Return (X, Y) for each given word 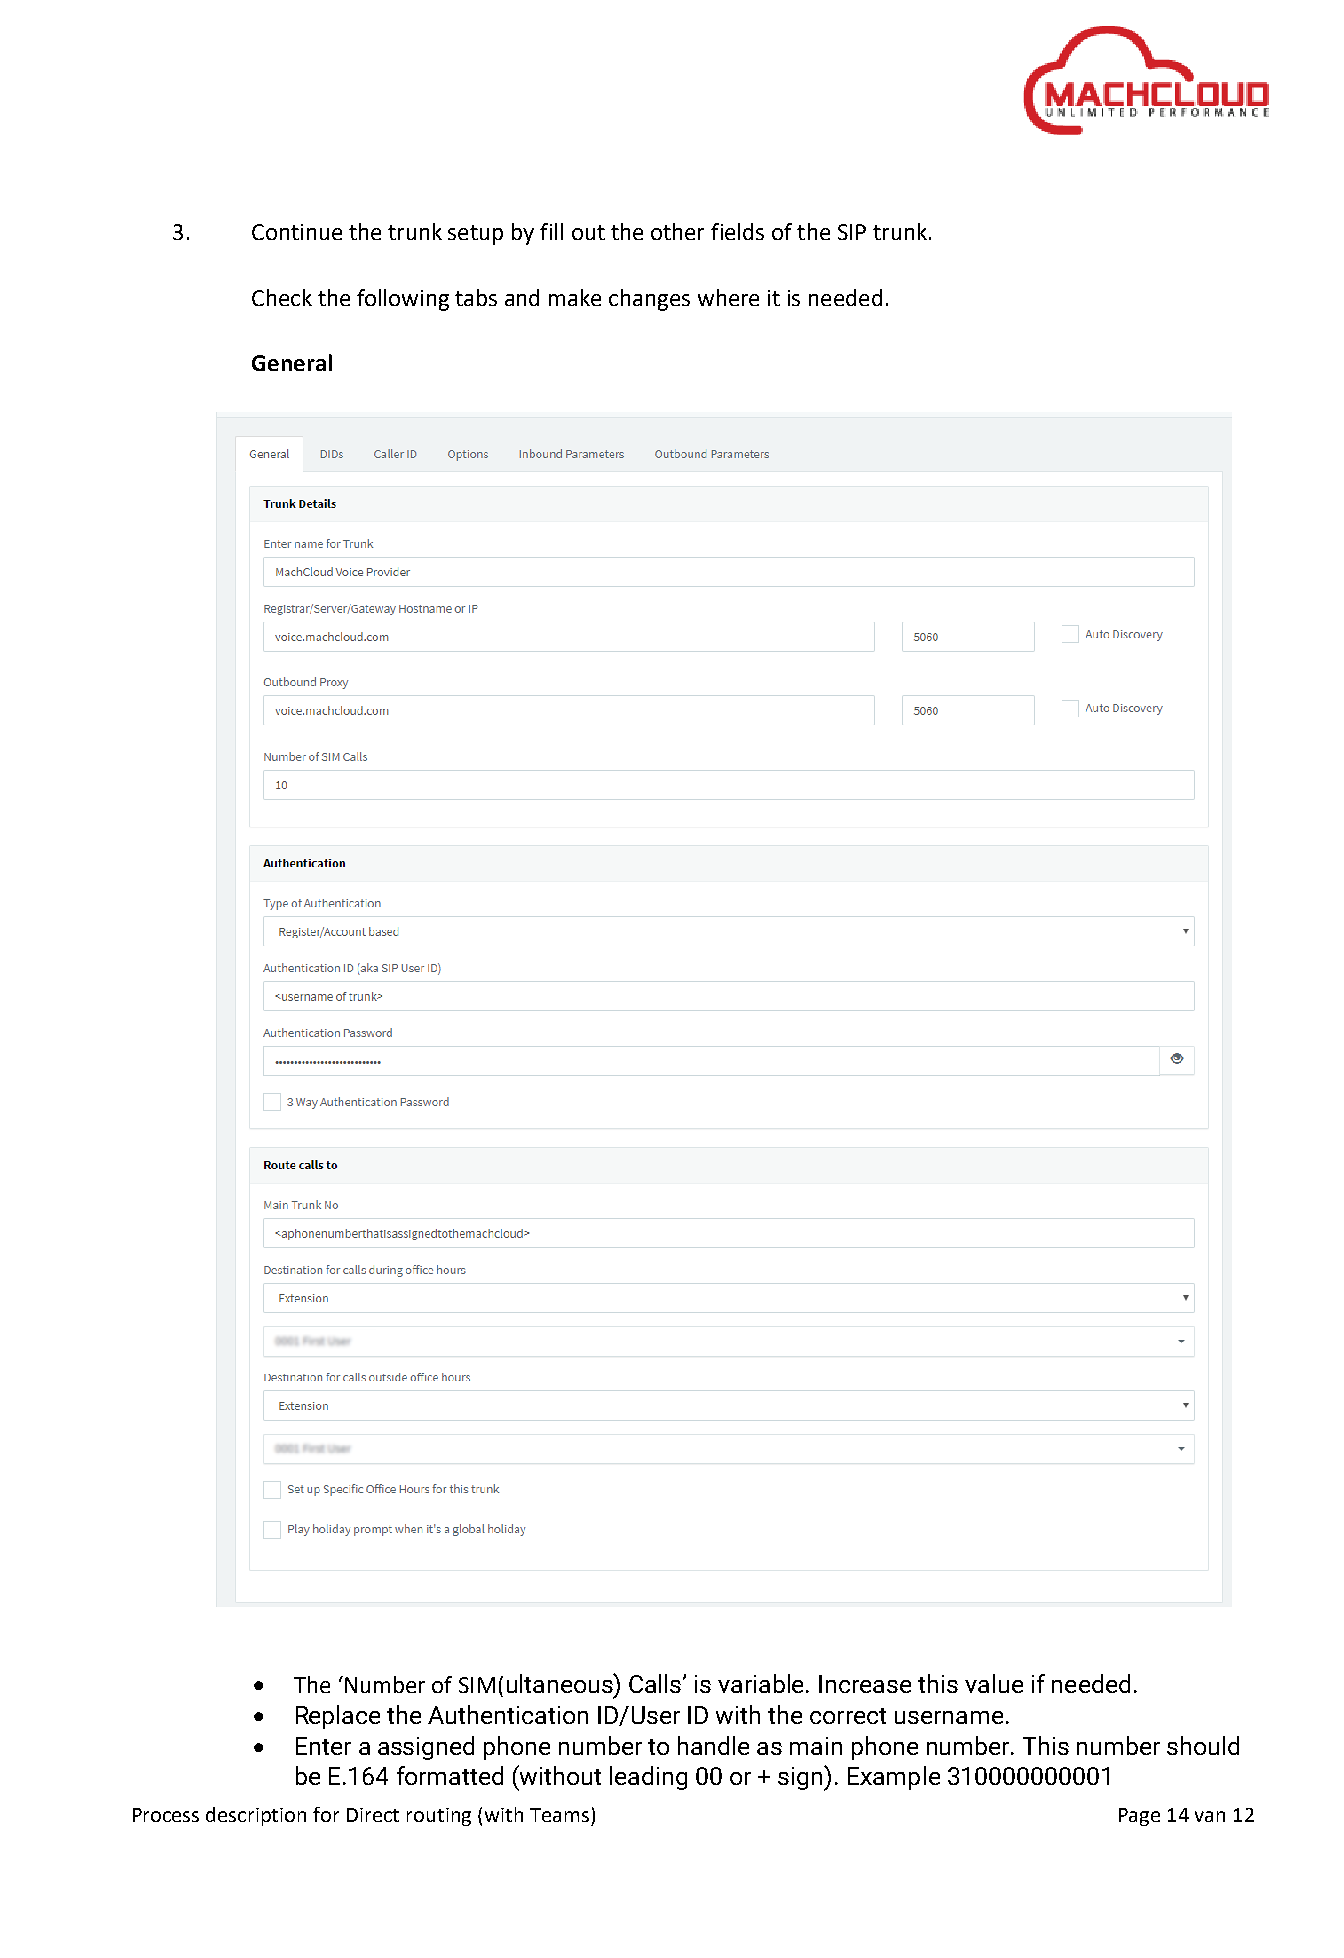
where (728, 297)
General (292, 362)
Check (282, 297)
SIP (852, 232)
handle (713, 1745)
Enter (323, 1746)
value (994, 1683)
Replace (338, 1717)
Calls (656, 1683)
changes (649, 300)
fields (737, 231)
